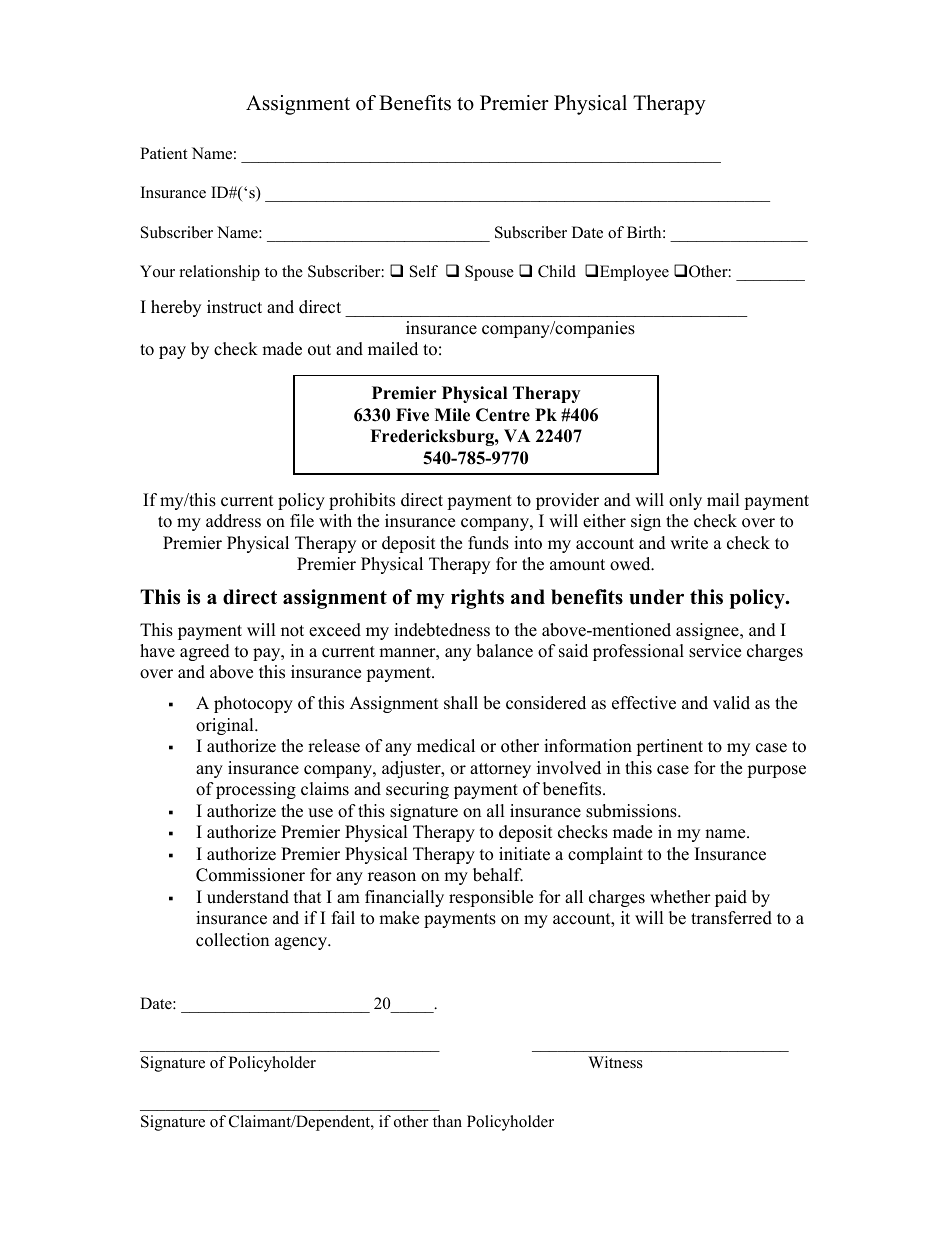 The image size is (952, 1233). I want to click on collection, so click(232, 940).
